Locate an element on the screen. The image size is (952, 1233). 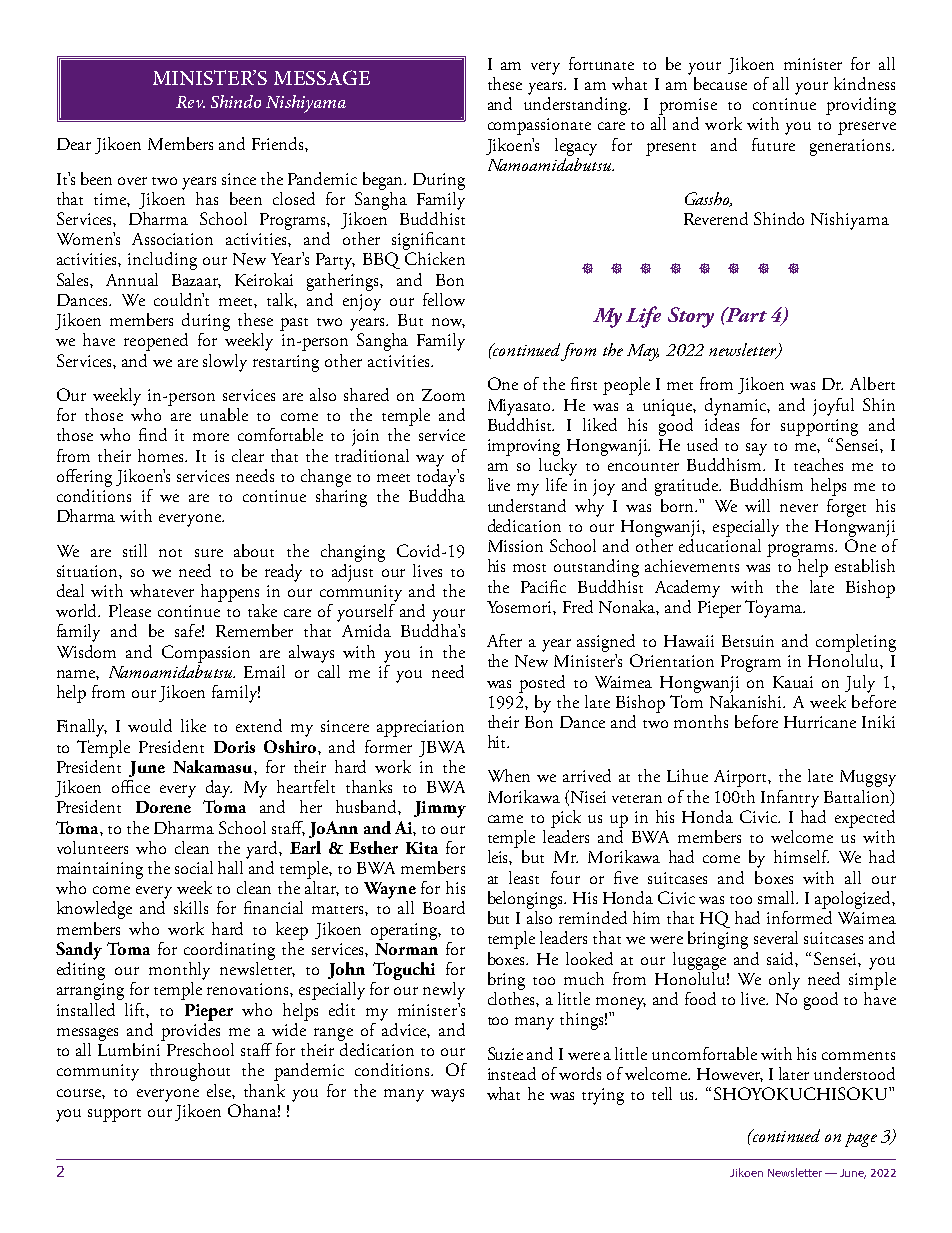
dynamic is located at coordinates (737, 407).
